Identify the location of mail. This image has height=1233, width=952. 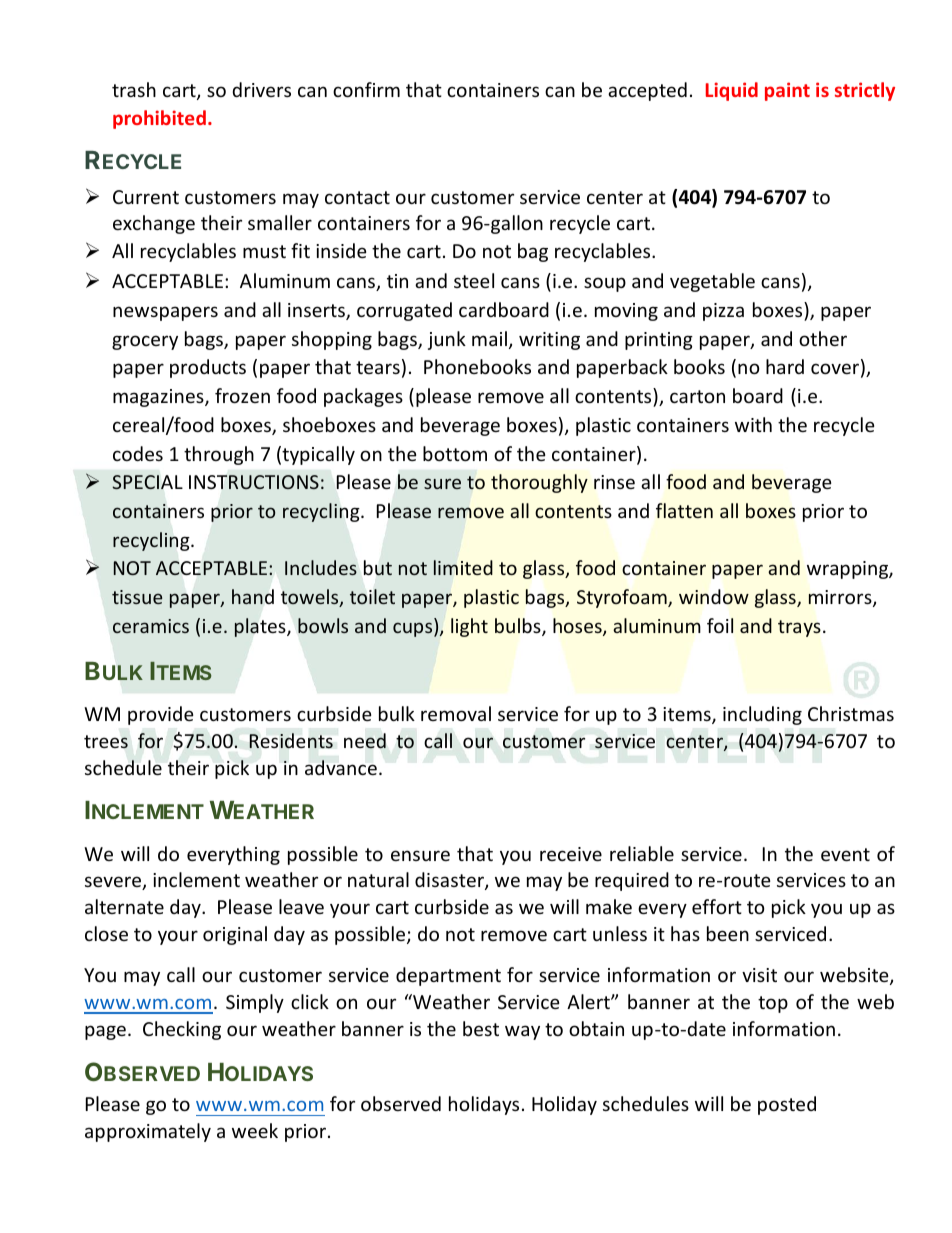
(489, 338).
